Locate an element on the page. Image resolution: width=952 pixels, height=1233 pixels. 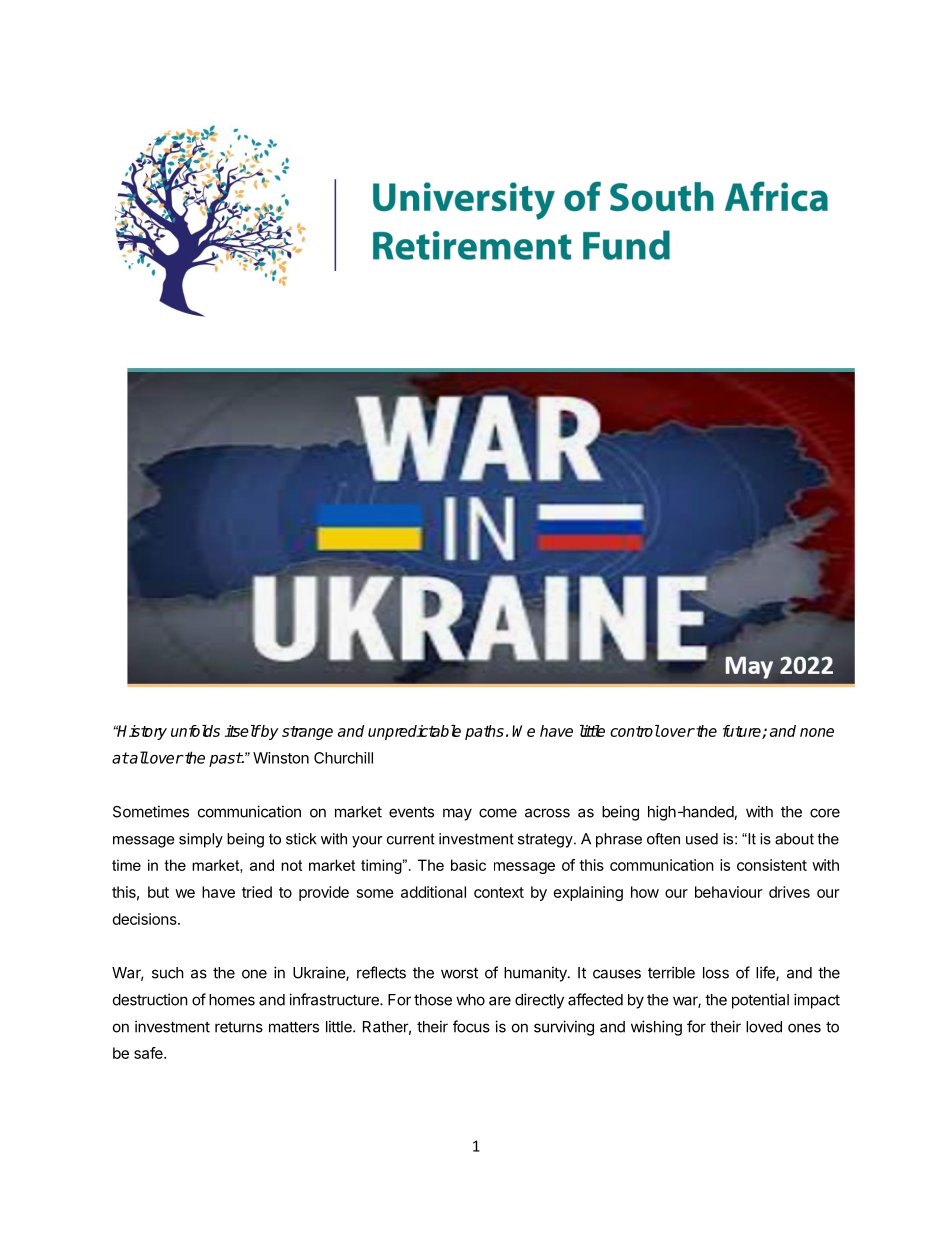
loss is located at coordinates (716, 973).
